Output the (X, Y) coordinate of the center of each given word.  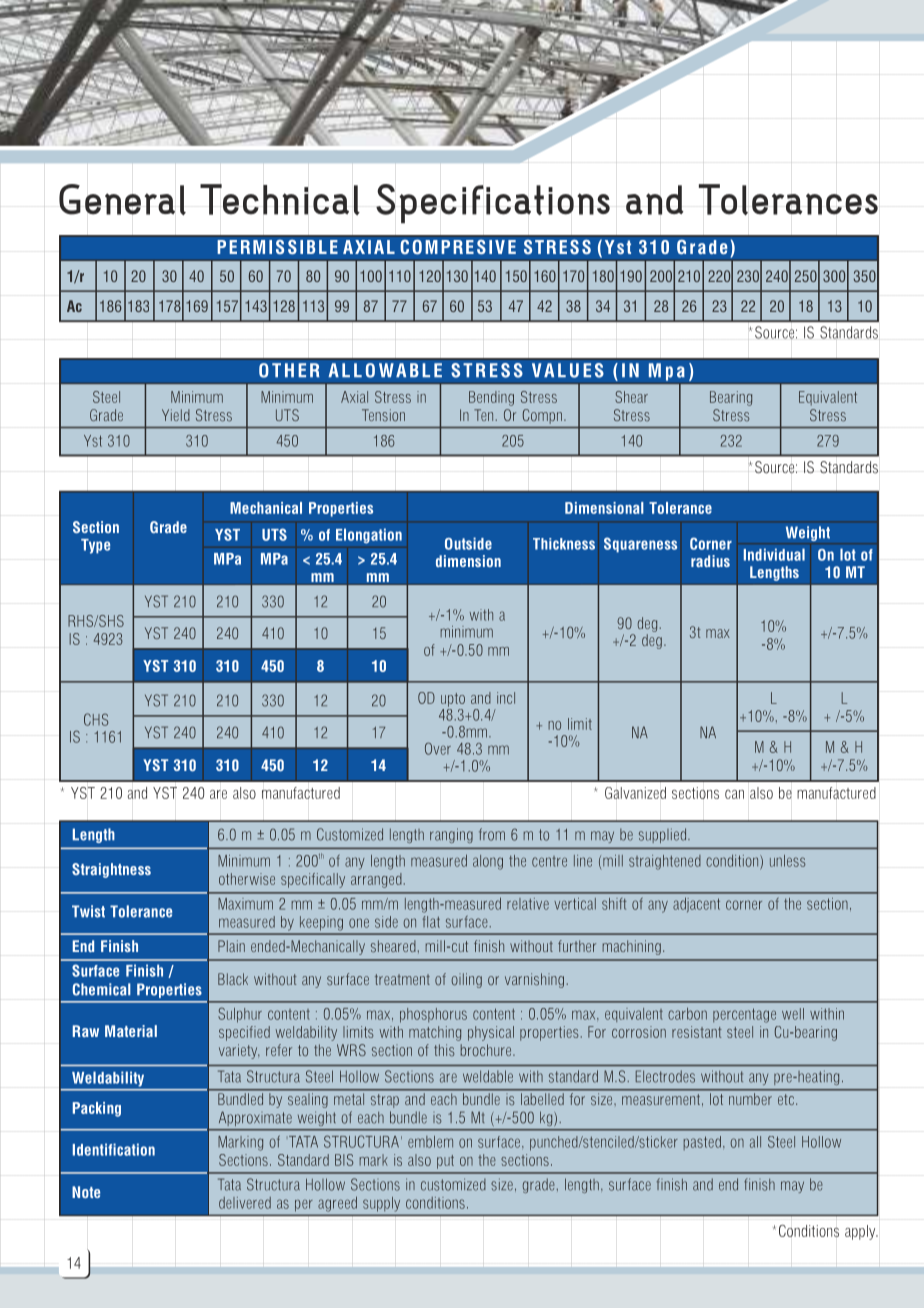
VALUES (568, 370)
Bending (491, 398)
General (122, 199)
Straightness (111, 870)
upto (453, 700)
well (793, 1014)
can (734, 794)
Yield (176, 415)
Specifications (493, 204)
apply (861, 1232)
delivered (245, 1203)
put (445, 1162)
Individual (774, 554)
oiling (467, 980)
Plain (231, 946)
